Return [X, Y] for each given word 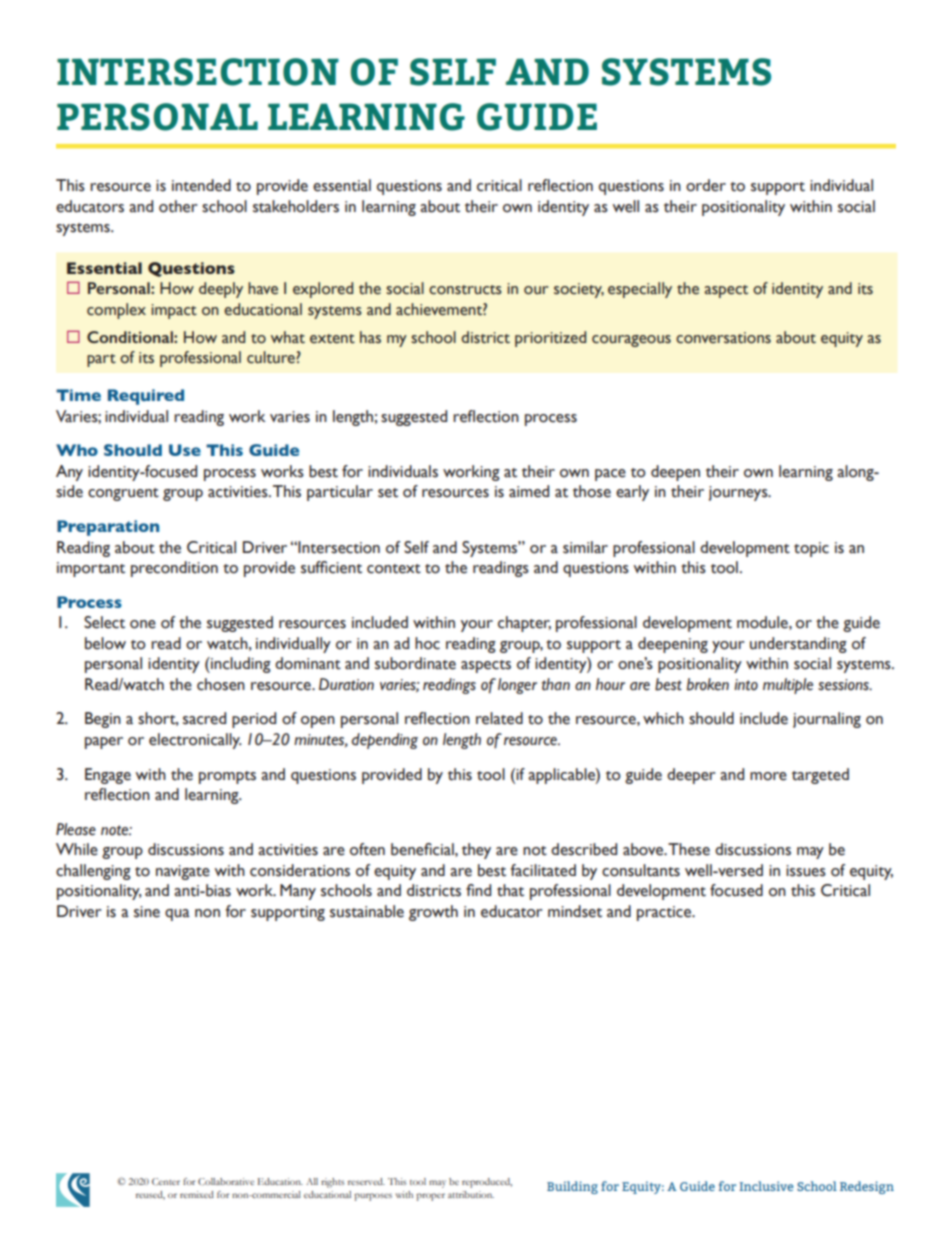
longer [517, 686]
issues [806, 871]
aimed [529, 491]
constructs [465, 290]
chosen [221, 684]
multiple [788, 686]
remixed [197, 1194]
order [706, 185]
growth [433, 913]
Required [146, 397]
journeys [739, 493]
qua [177, 915]
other [178, 206]
